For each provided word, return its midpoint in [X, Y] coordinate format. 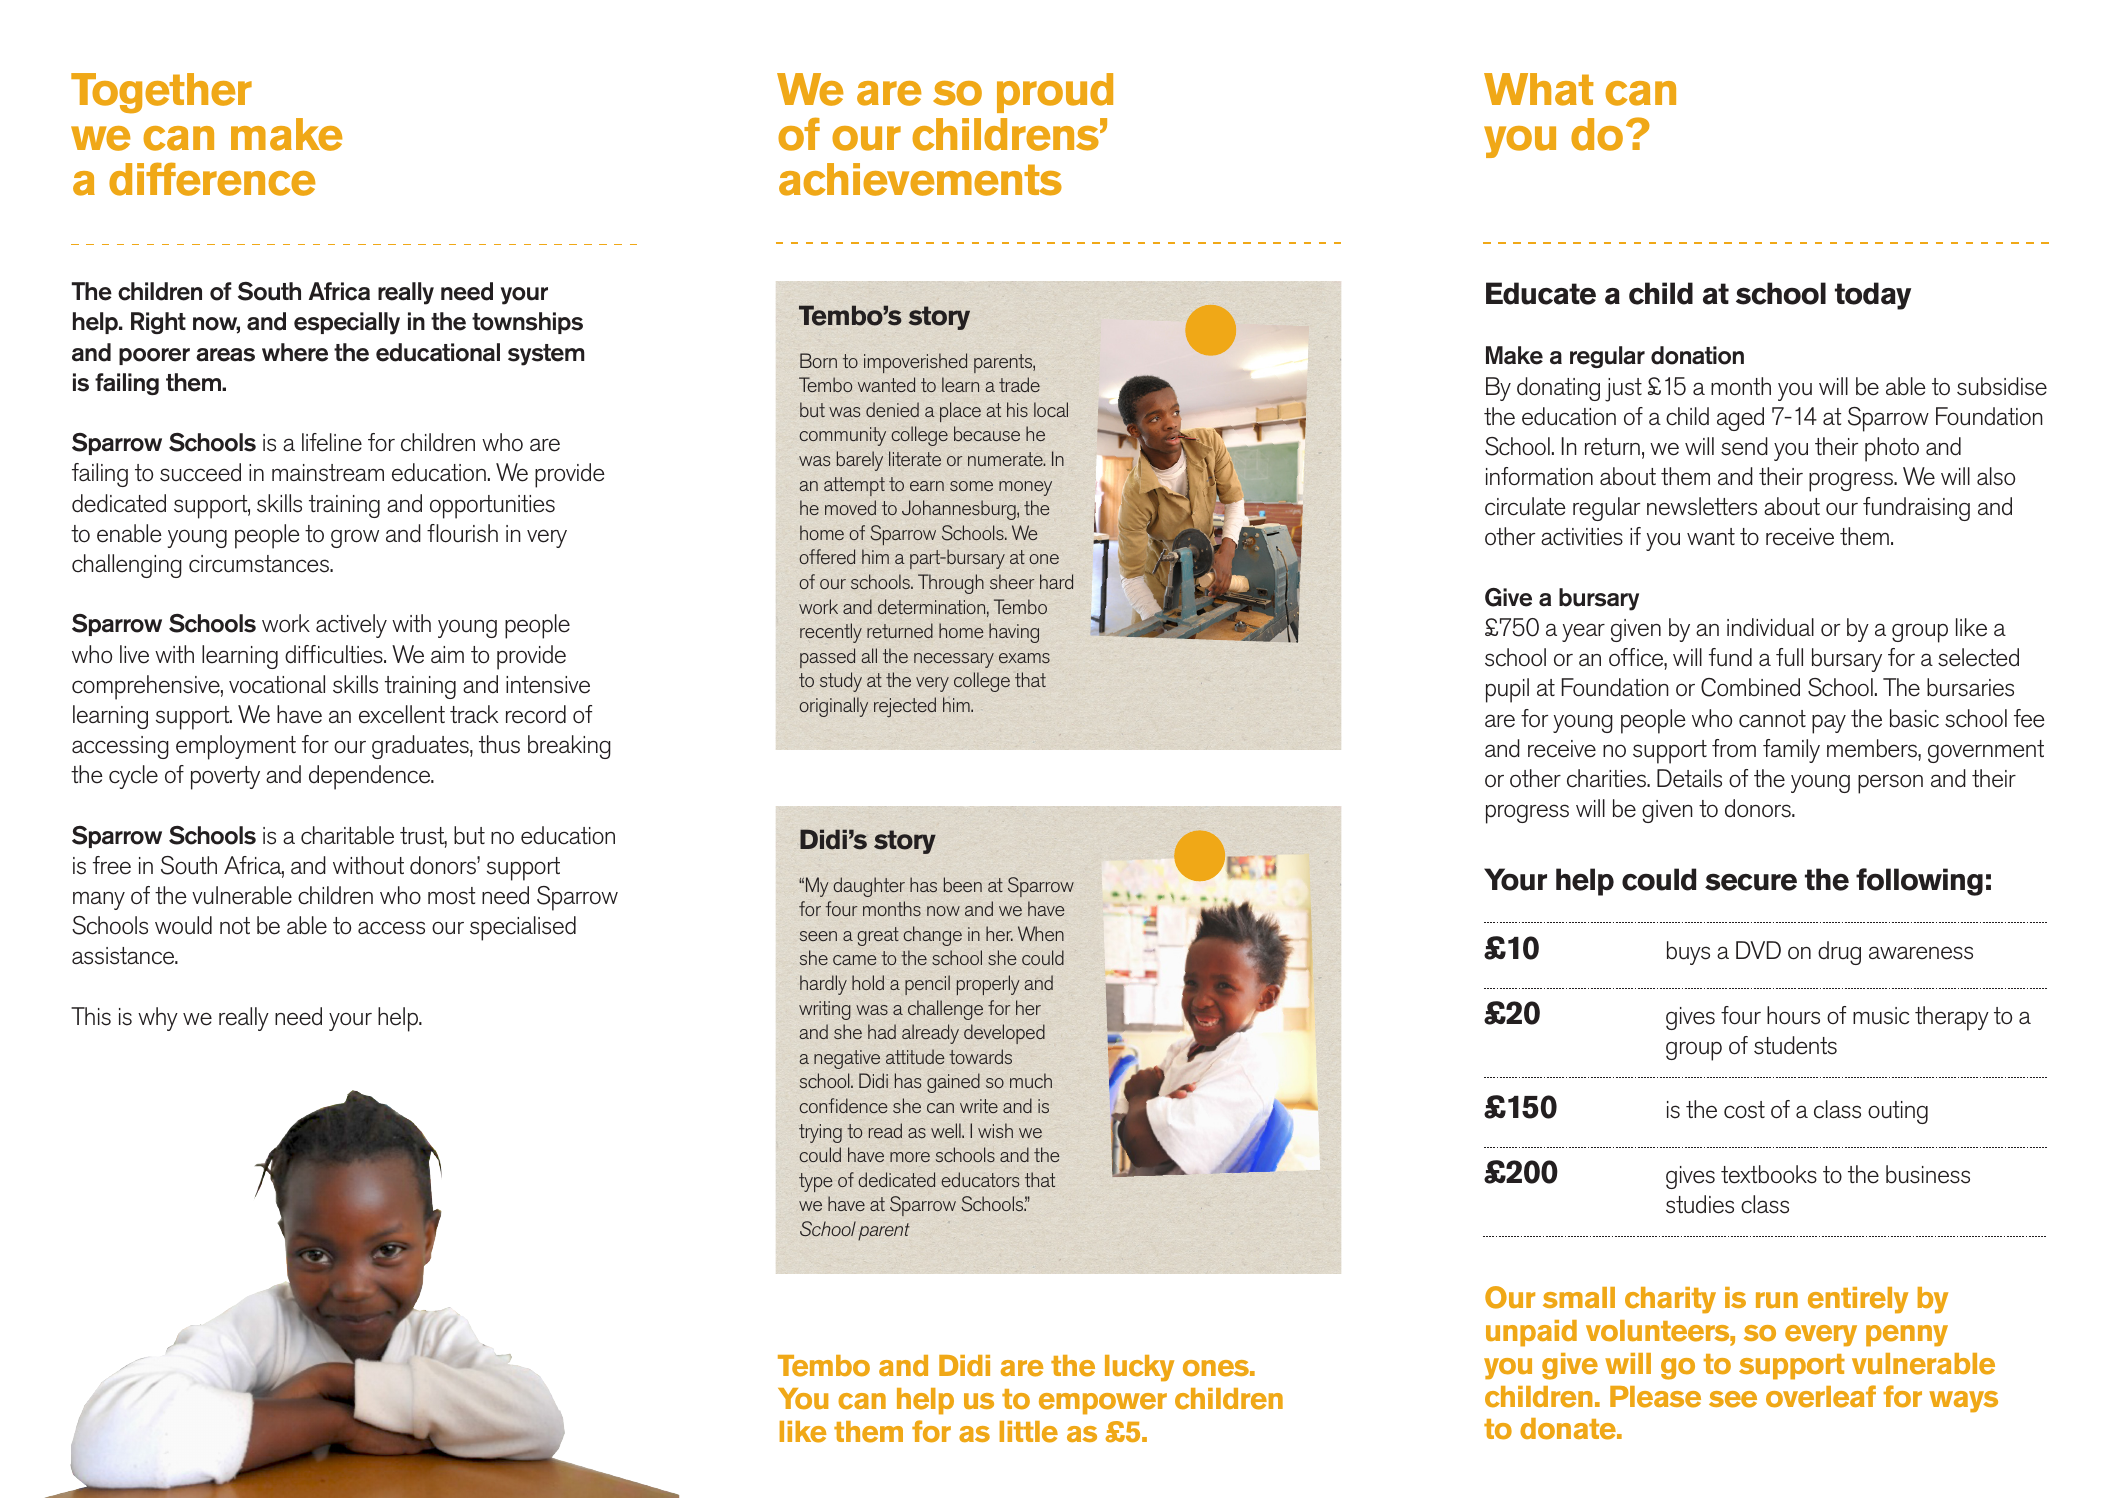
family [1791, 751]
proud [1055, 93]
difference [212, 179]
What [1539, 89]
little [1029, 1432]
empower [1103, 1404]
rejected [905, 707]
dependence [371, 777]
